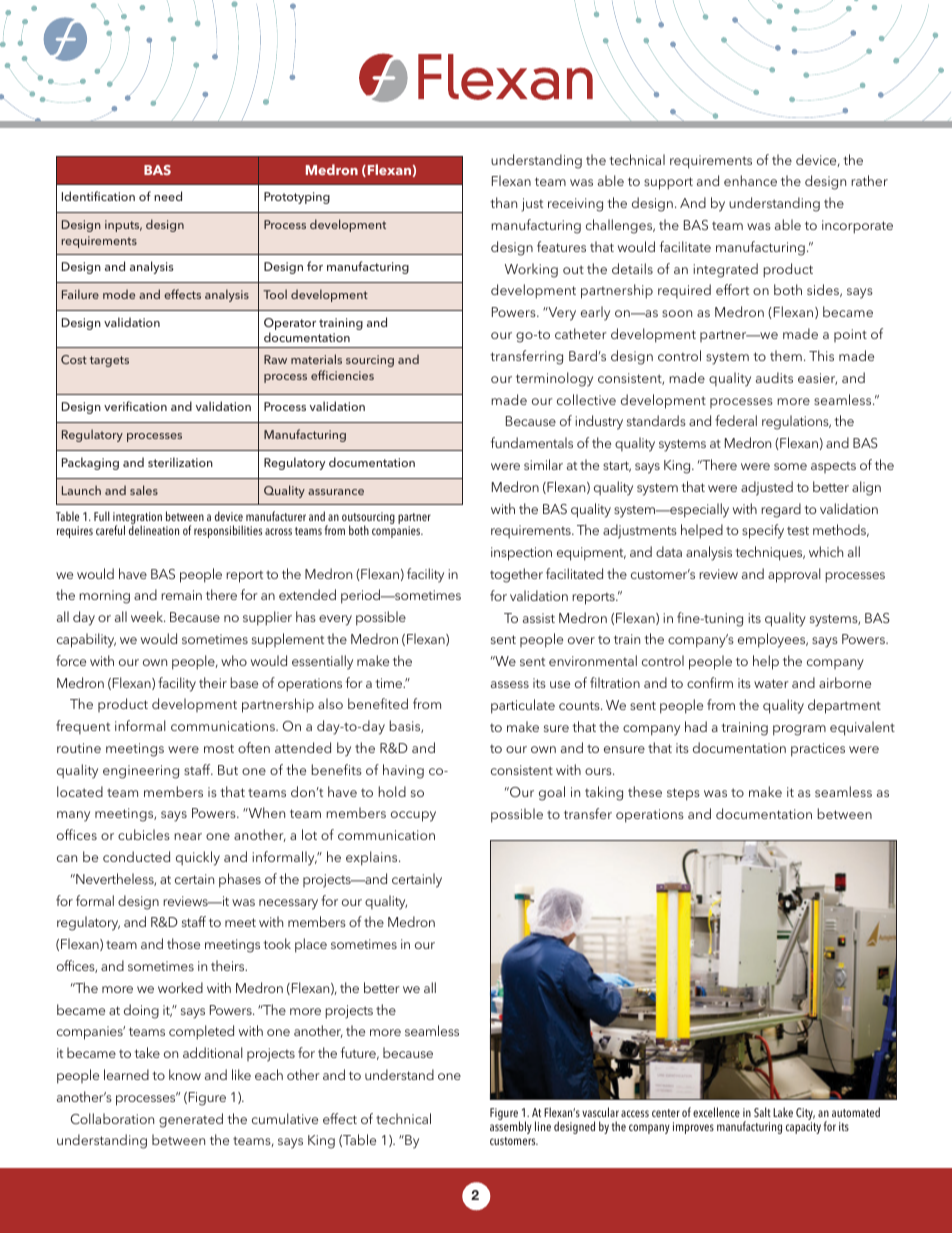 The width and height of the screenshot is (952, 1233). What do you see at coordinates (750, 180) in the screenshot?
I see `enhance` at bounding box center [750, 180].
